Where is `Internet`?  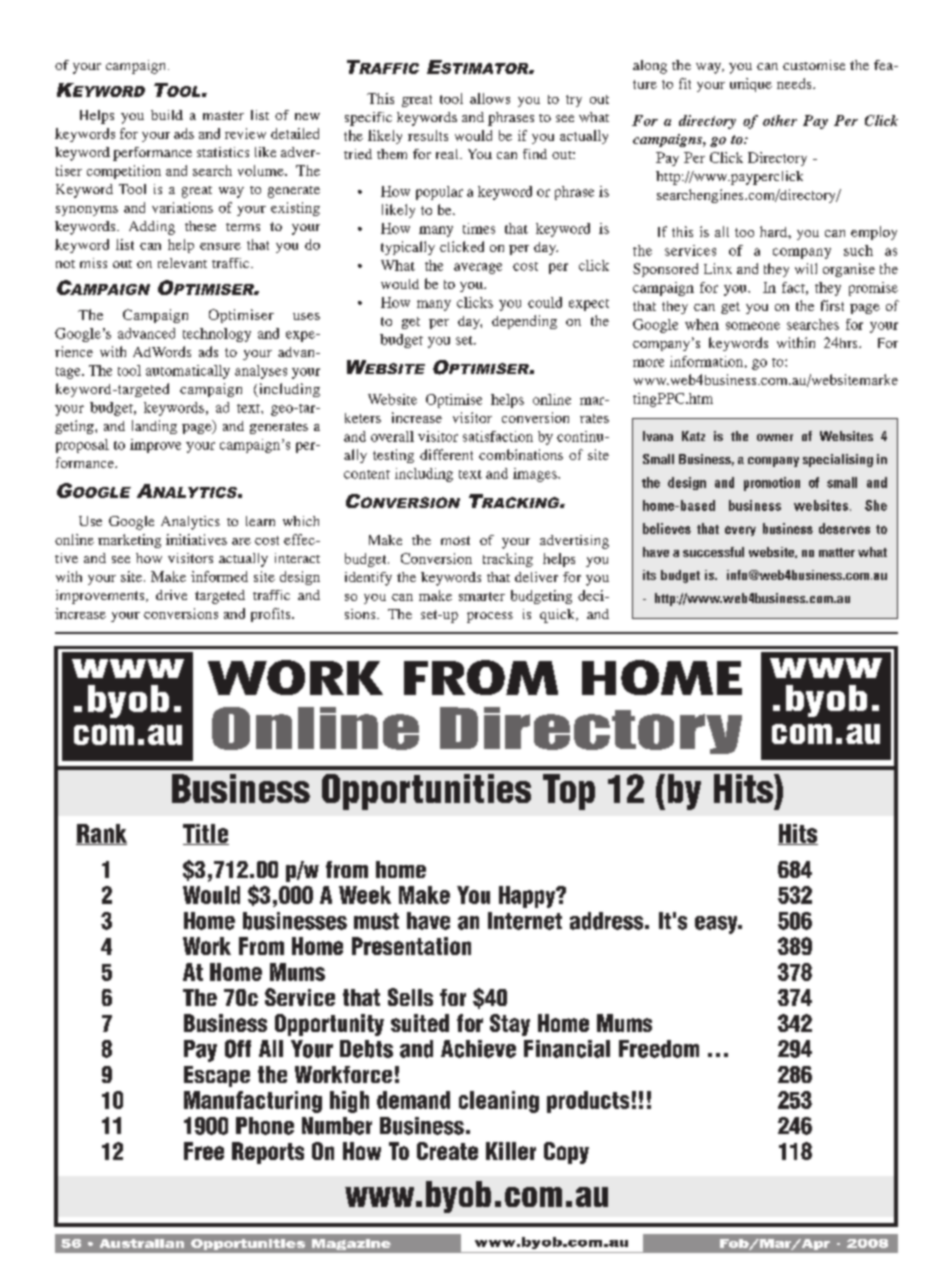 Internet is located at coordinates (525, 921).
